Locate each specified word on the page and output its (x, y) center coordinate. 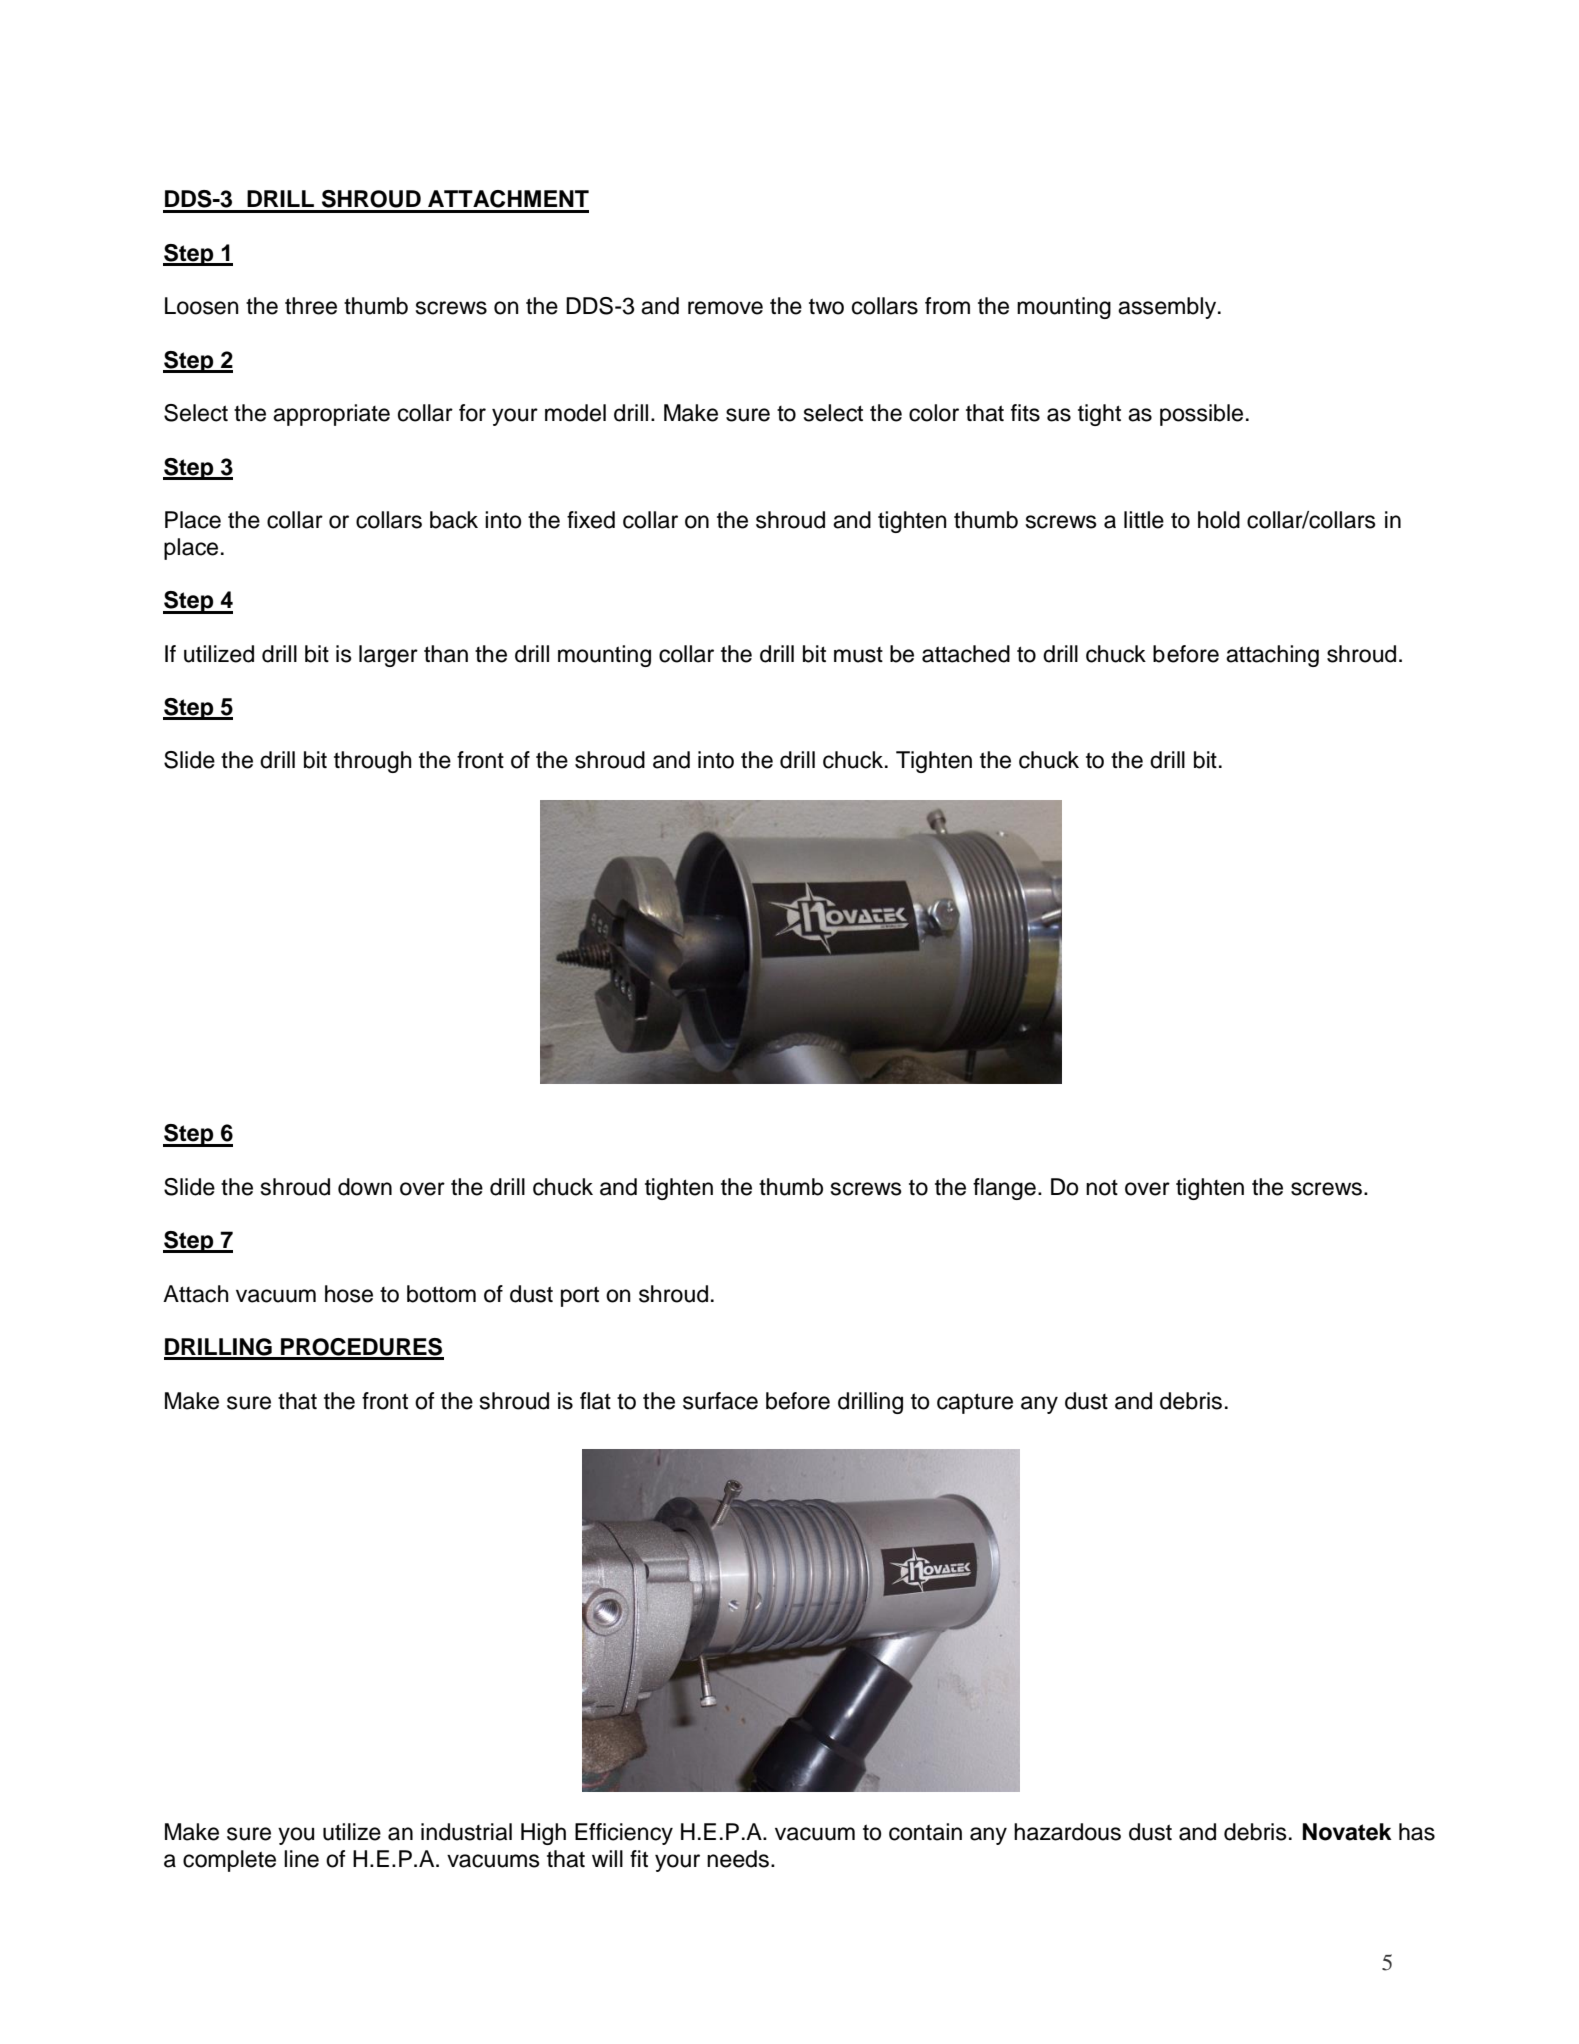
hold (1219, 520)
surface (720, 1401)
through (373, 762)
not (1102, 1188)
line (301, 1859)
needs (738, 1859)
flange (1004, 1189)
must (858, 655)
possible (1201, 415)
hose (349, 1294)
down (365, 1187)
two (826, 306)
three (311, 306)
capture (975, 1403)
